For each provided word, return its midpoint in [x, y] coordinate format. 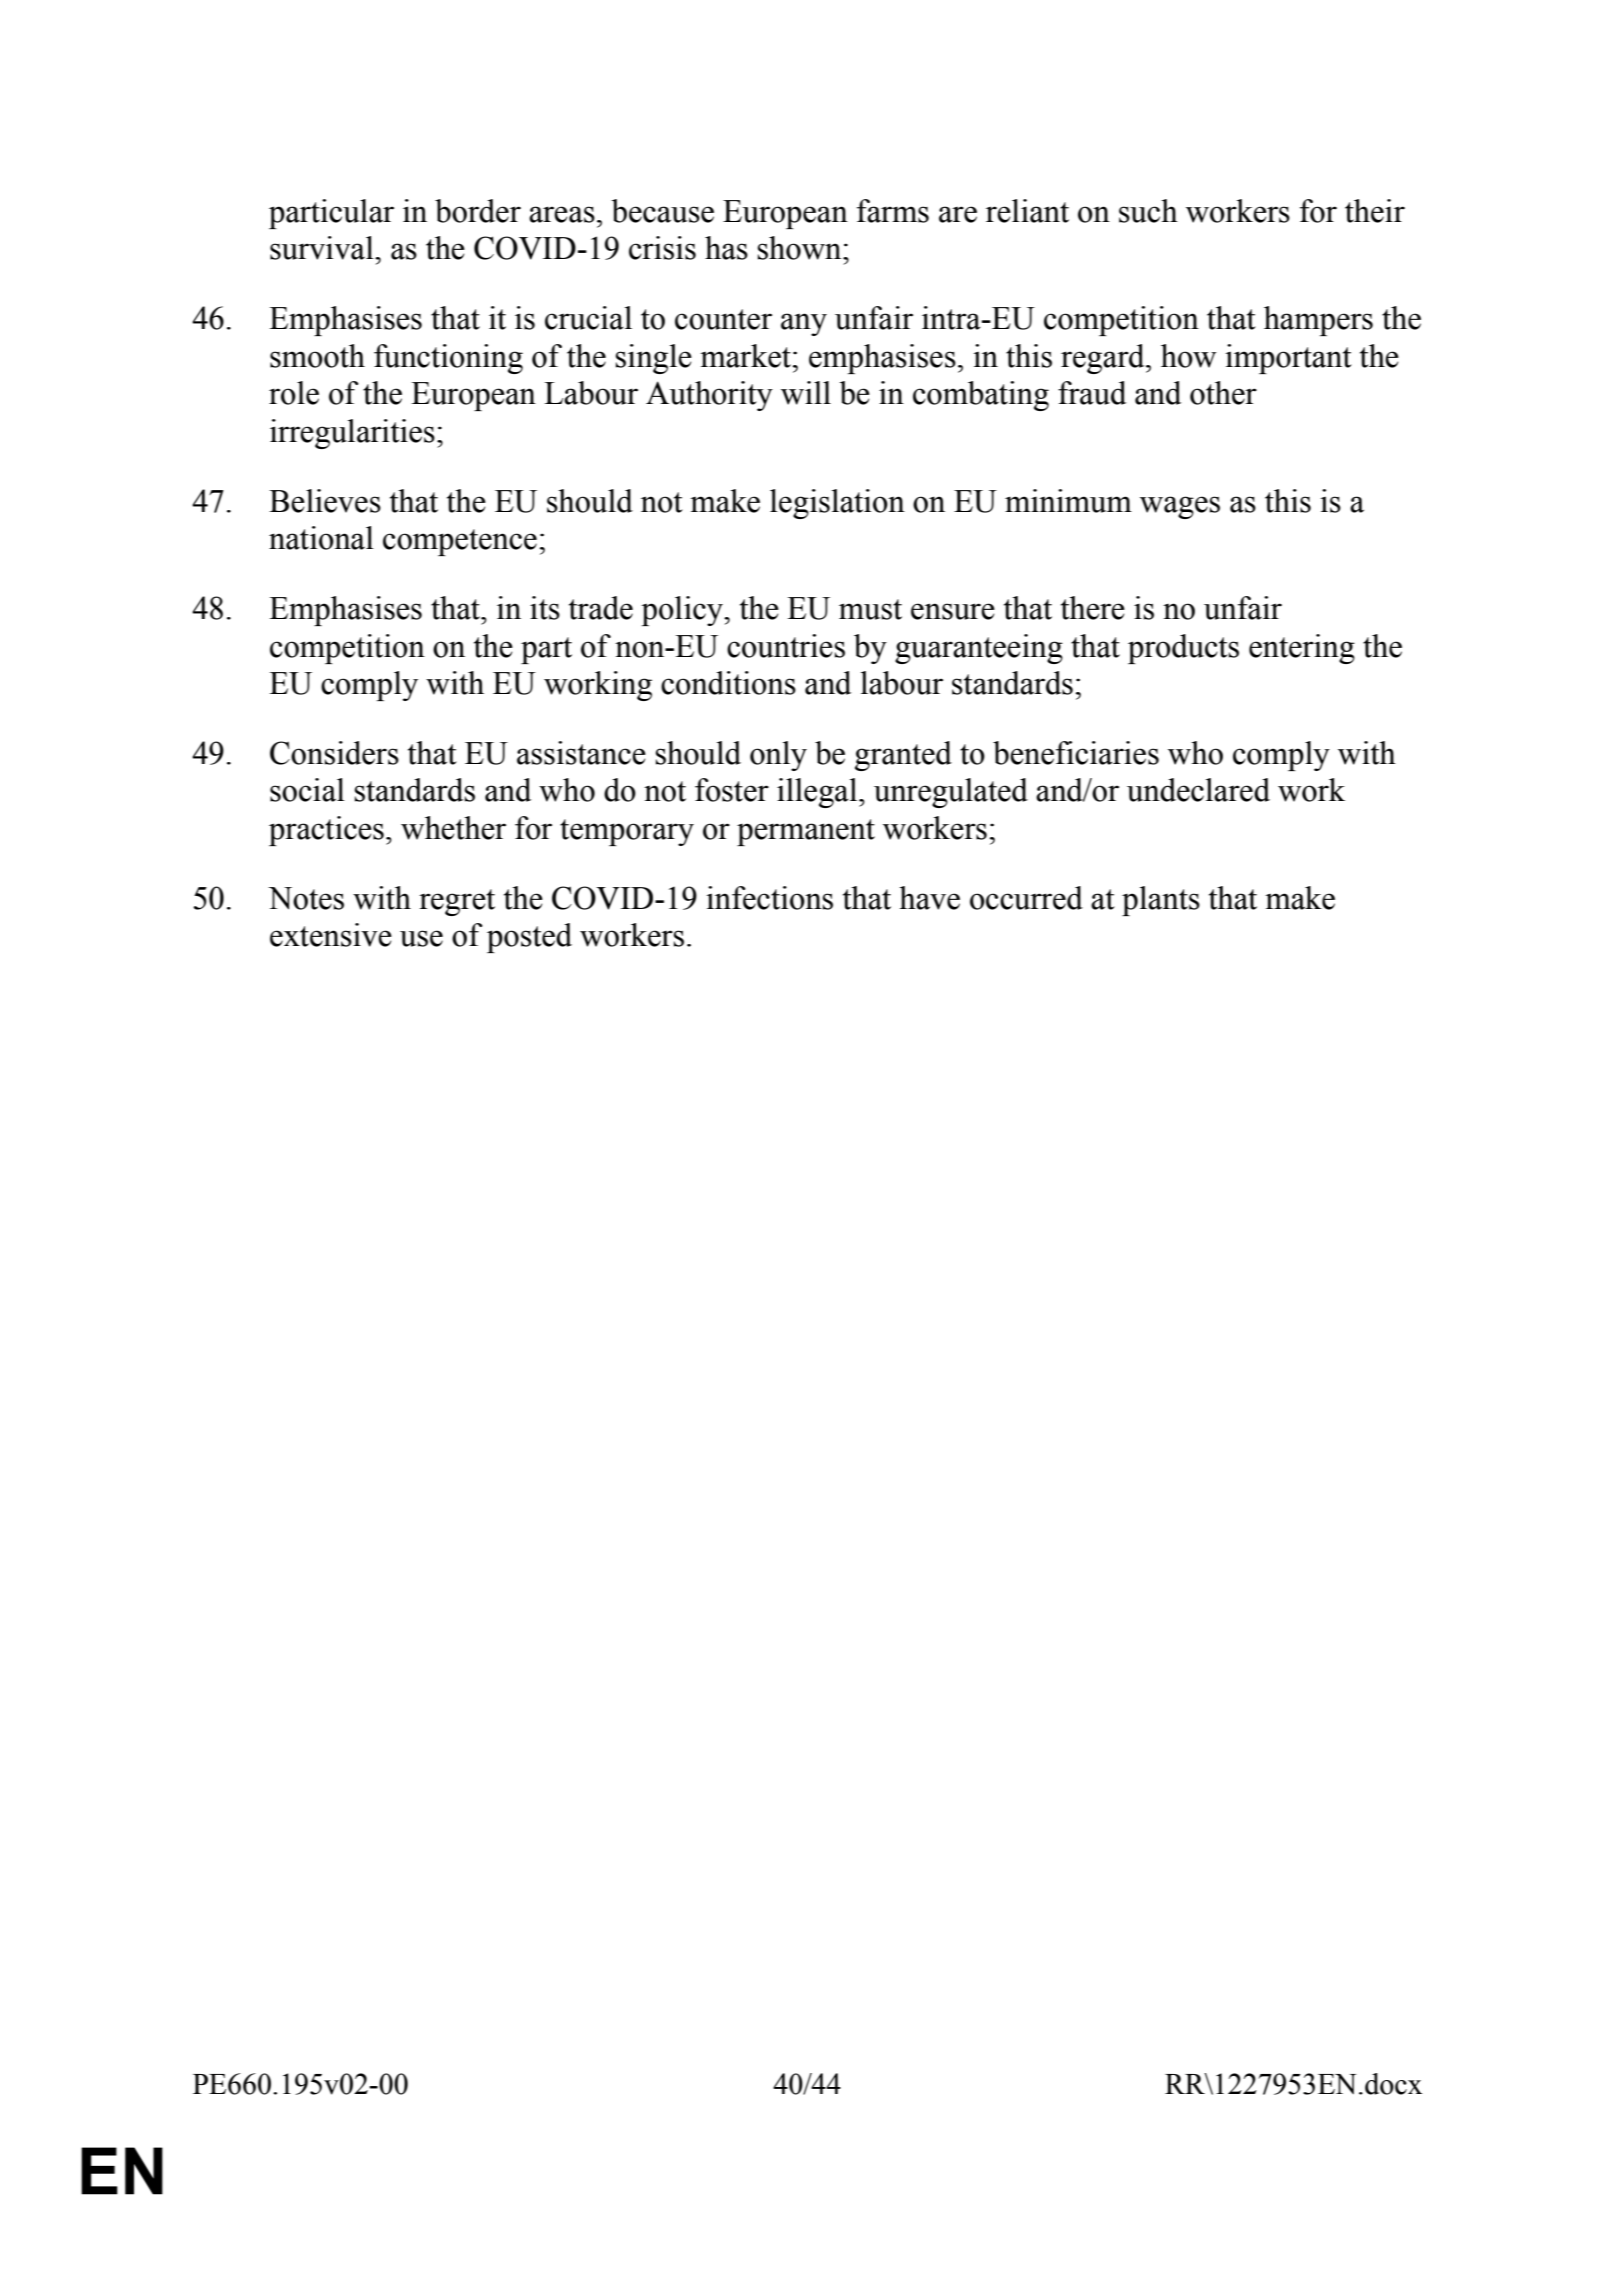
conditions [728, 683]
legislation [837, 504]
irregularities [352, 434]
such [1148, 211]
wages [1180, 507]
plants [1161, 901]
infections [769, 898]
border [478, 211]
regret [457, 902]
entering [1302, 649]
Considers [334, 753]
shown [801, 248]
